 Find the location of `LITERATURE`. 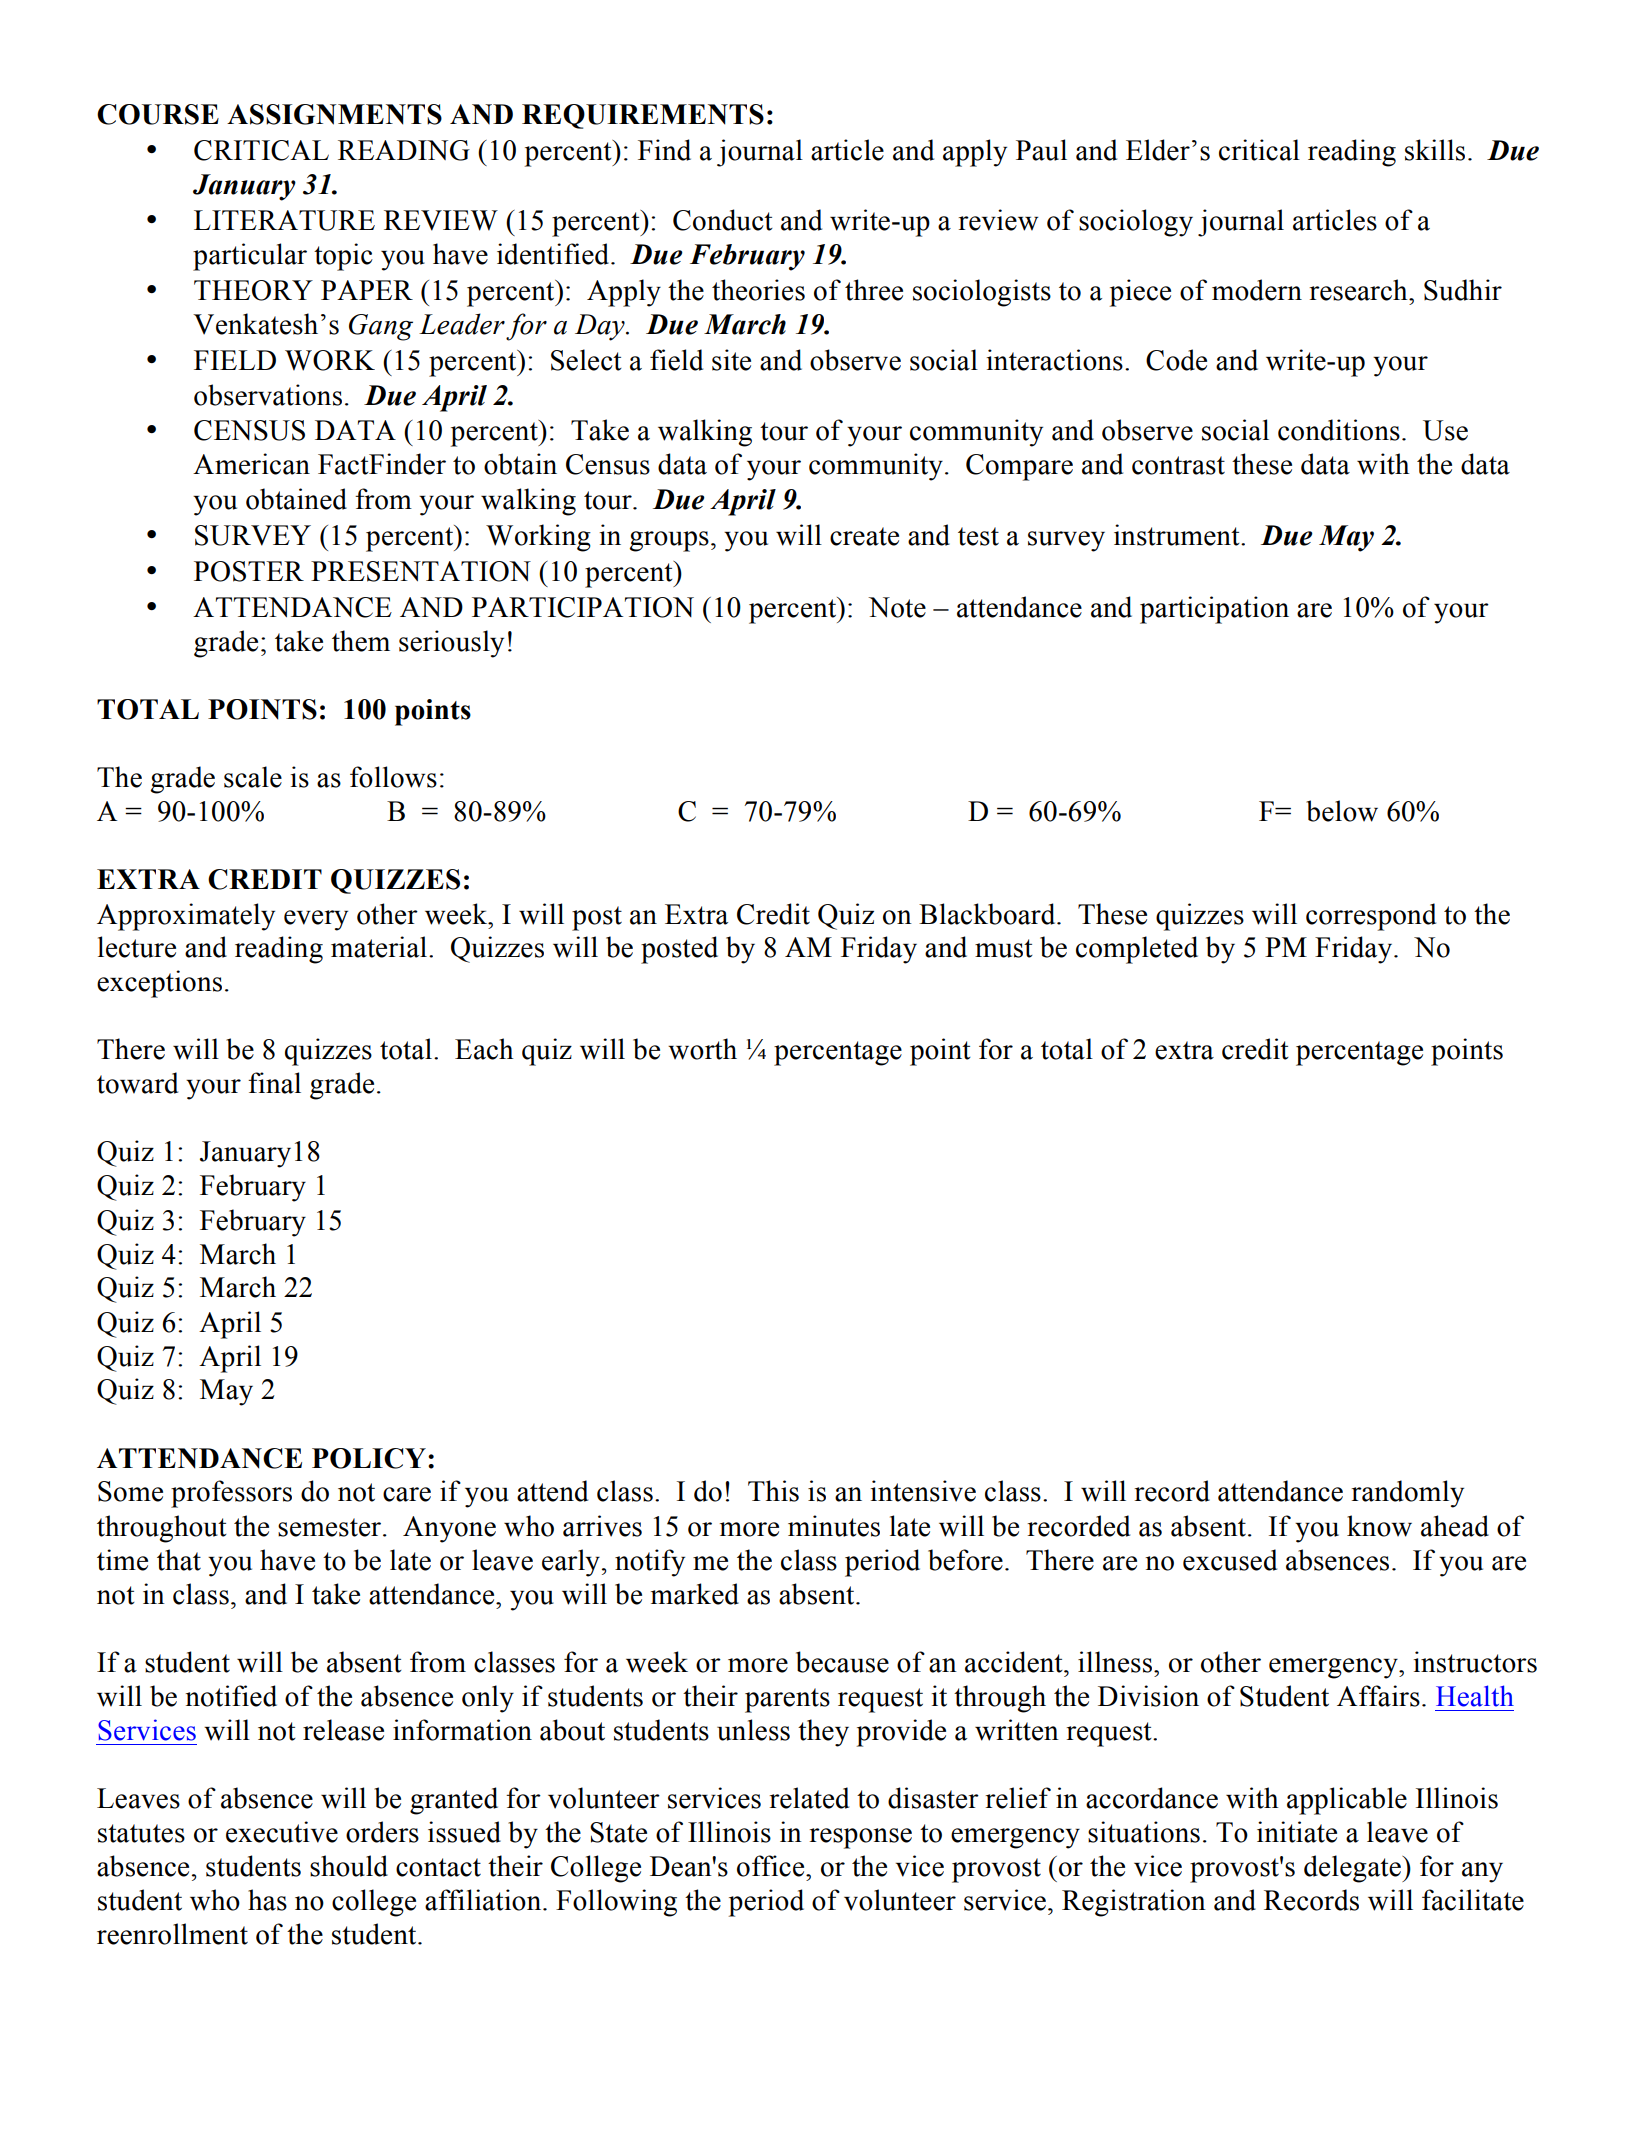

LITERATURE is located at coordinates (284, 220).
